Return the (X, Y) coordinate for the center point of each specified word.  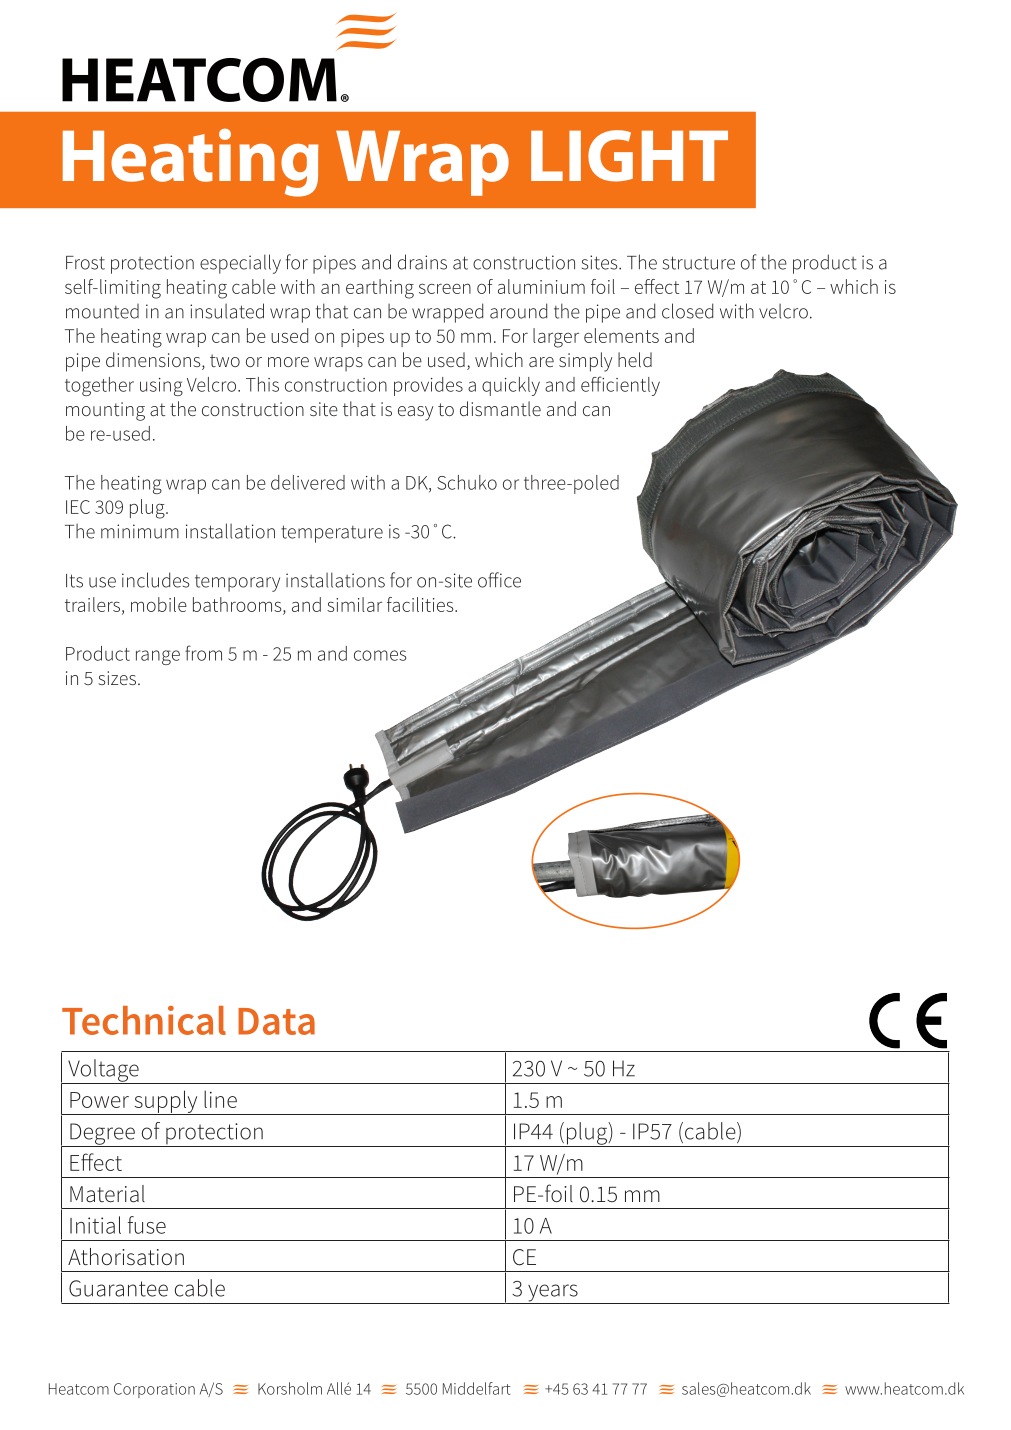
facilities (421, 604)
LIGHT (629, 156)
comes (380, 655)
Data (276, 1021)
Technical (144, 1020)
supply (166, 1102)
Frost (85, 263)
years (553, 1294)
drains (422, 262)
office (499, 580)
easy (415, 413)
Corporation (154, 1390)
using (161, 387)
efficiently (620, 386)
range (158, 657)
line (220, 1099)
